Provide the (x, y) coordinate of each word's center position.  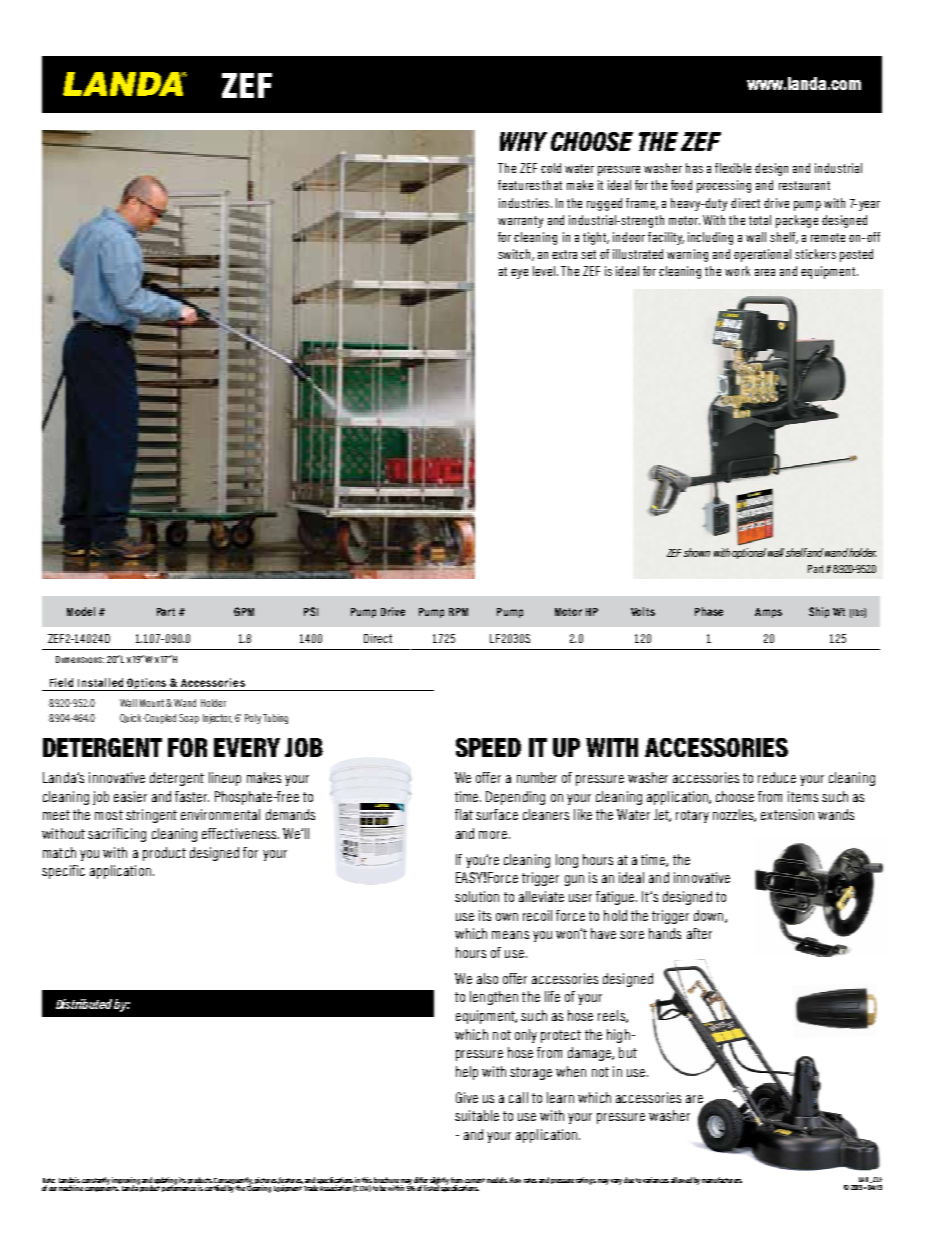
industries (524, 203)
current (475, 1180)
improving (126, 1182)
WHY (523, 141)
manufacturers (722, 1180)
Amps (768, 613)
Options (147, 684)
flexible (733, 168)
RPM (458, 612)
